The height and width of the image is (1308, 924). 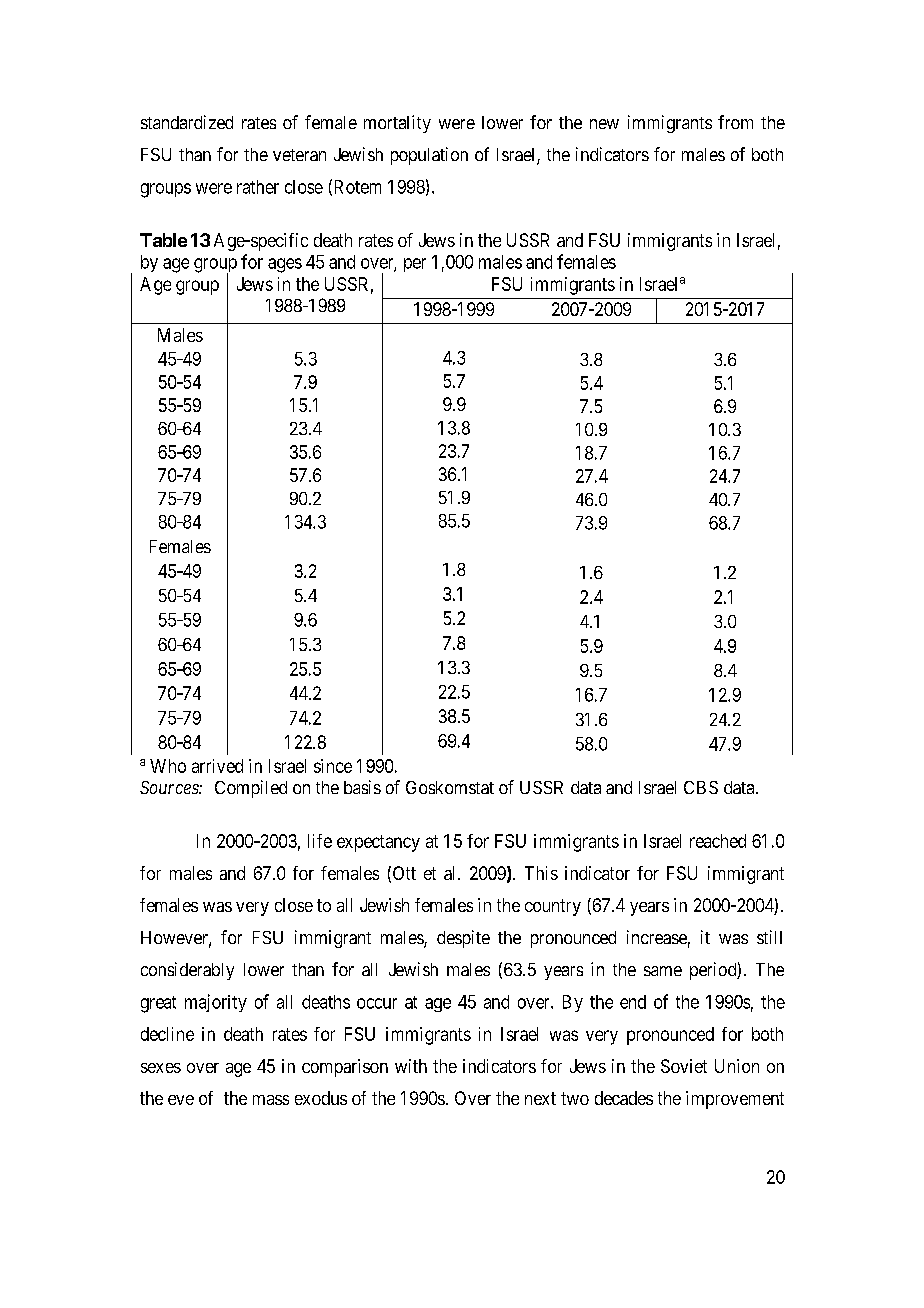 I want to click on ages, so click(x=285, y=265).
